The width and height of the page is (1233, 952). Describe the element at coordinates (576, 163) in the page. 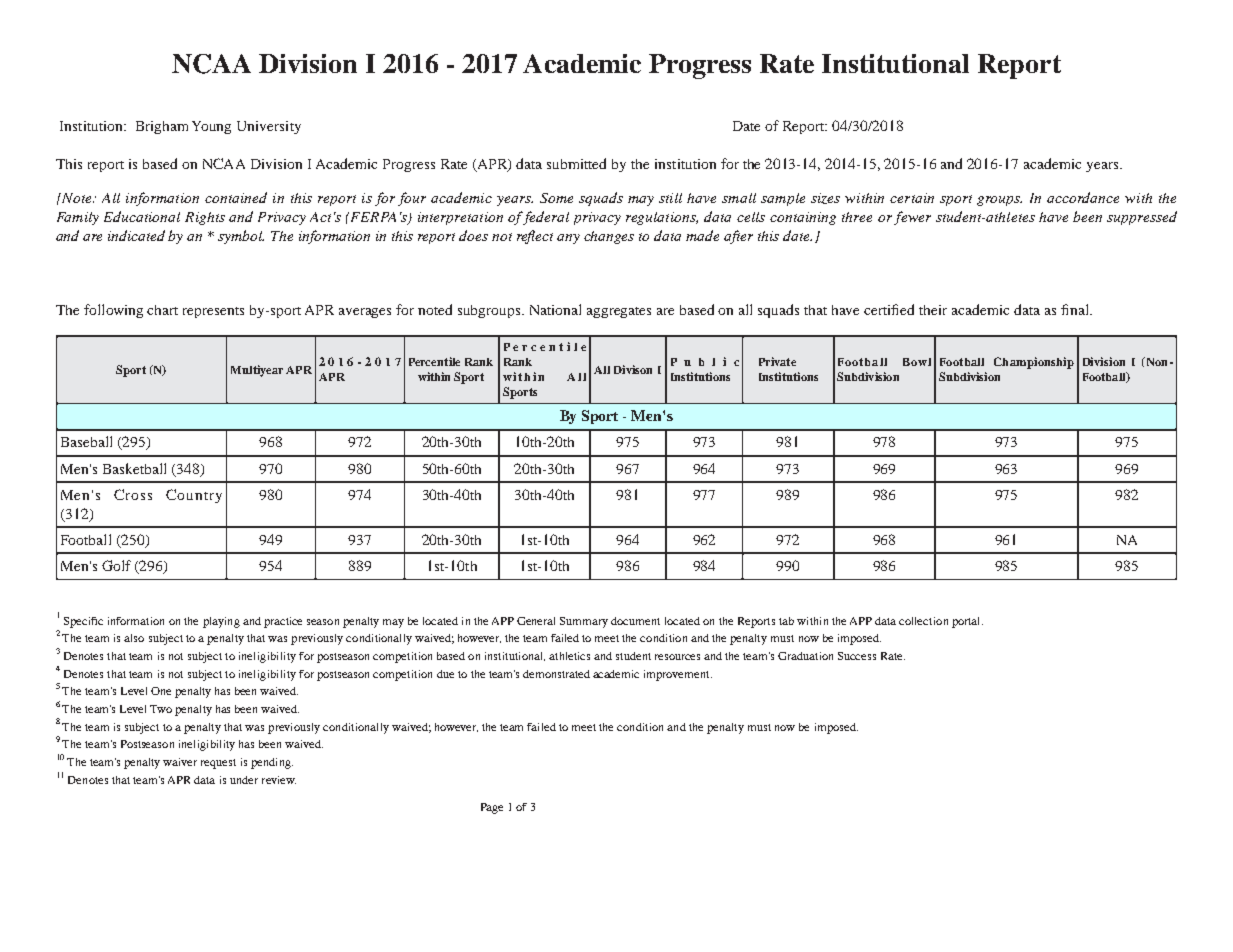

I see `submitted` at that location.
